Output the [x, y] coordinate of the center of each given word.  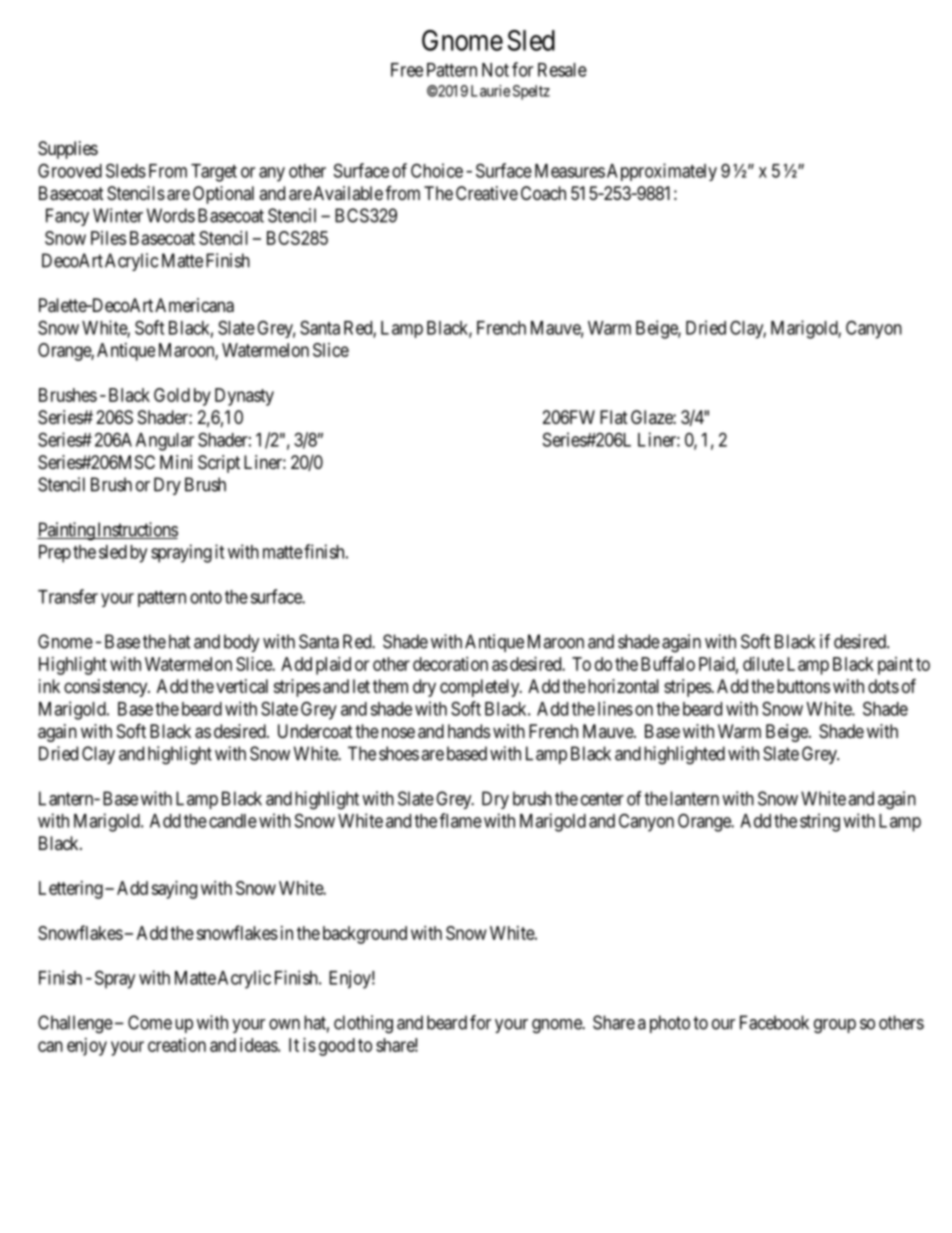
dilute [763, 664]
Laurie [490, 91]
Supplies [68, 150]
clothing [363, 1024]
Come [150, 1022]
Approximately [662, 172]
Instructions [136, 530]
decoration [450, 664]
